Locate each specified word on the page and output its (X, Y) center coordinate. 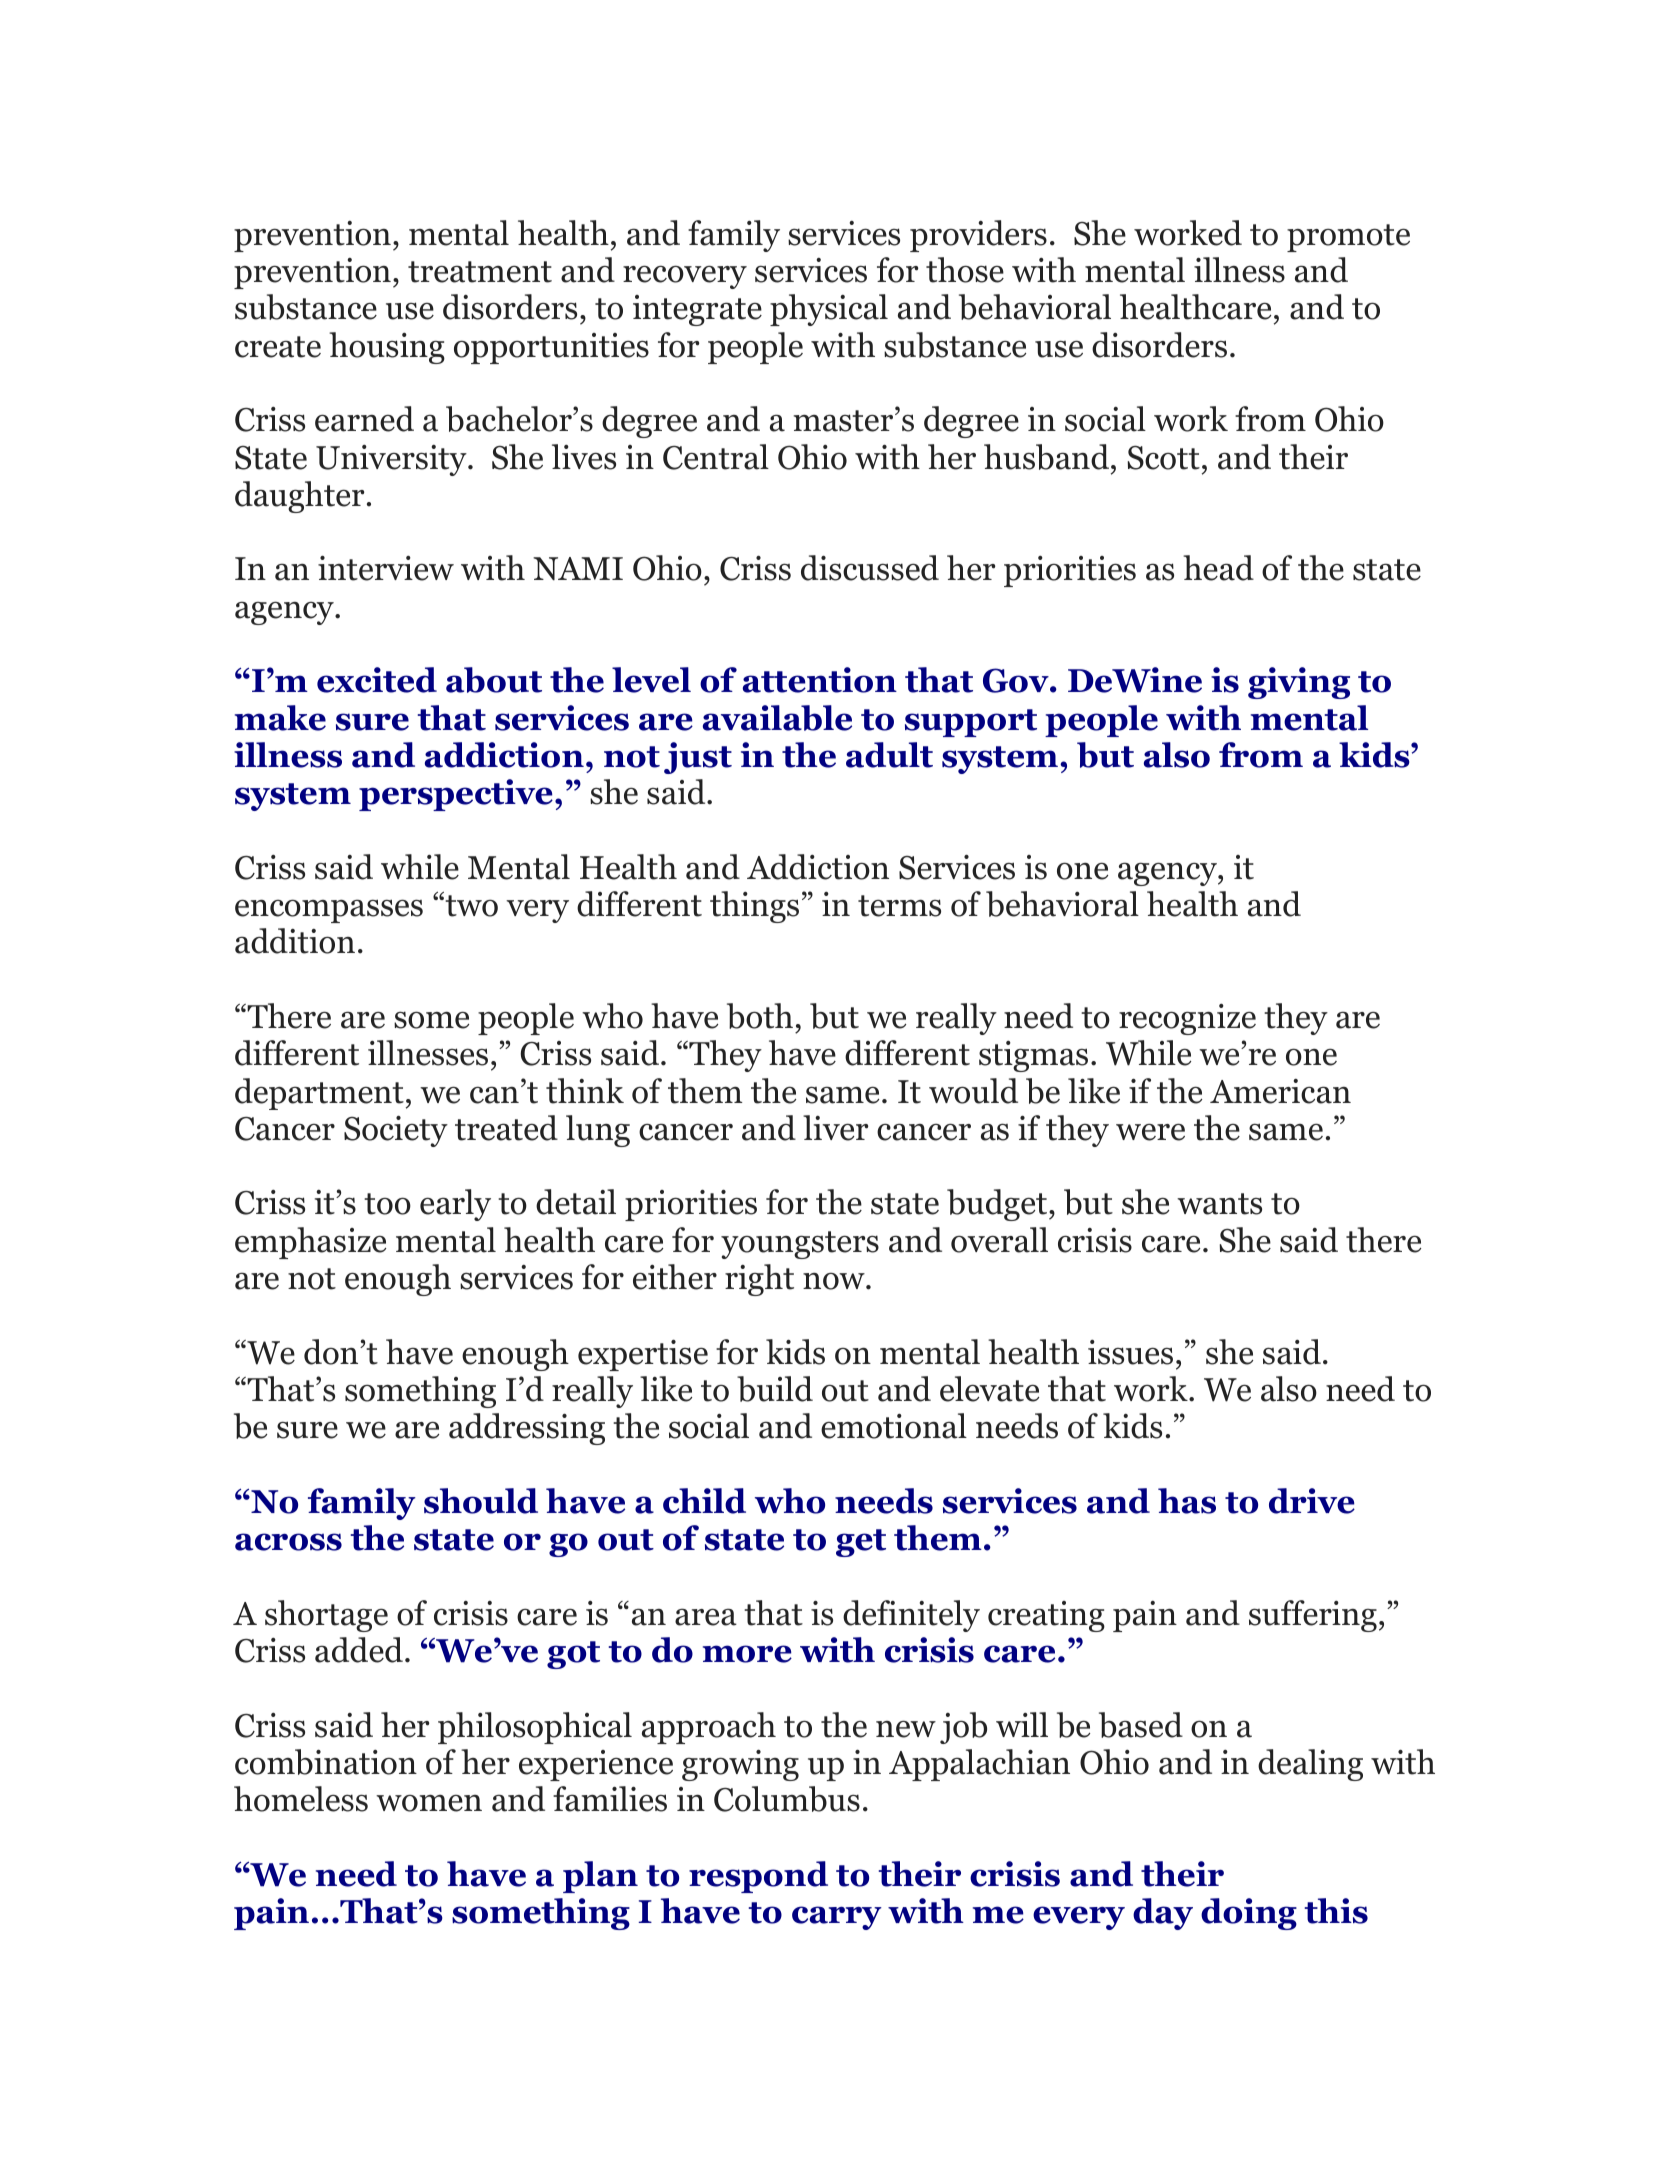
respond (758, 1877)
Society (396, 1131)
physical (829, 310)
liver (835, 1128)
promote (1348, 238)
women (429, 1803)
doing (1249, 1914)
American (1280, 1091)
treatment (480, 272)
